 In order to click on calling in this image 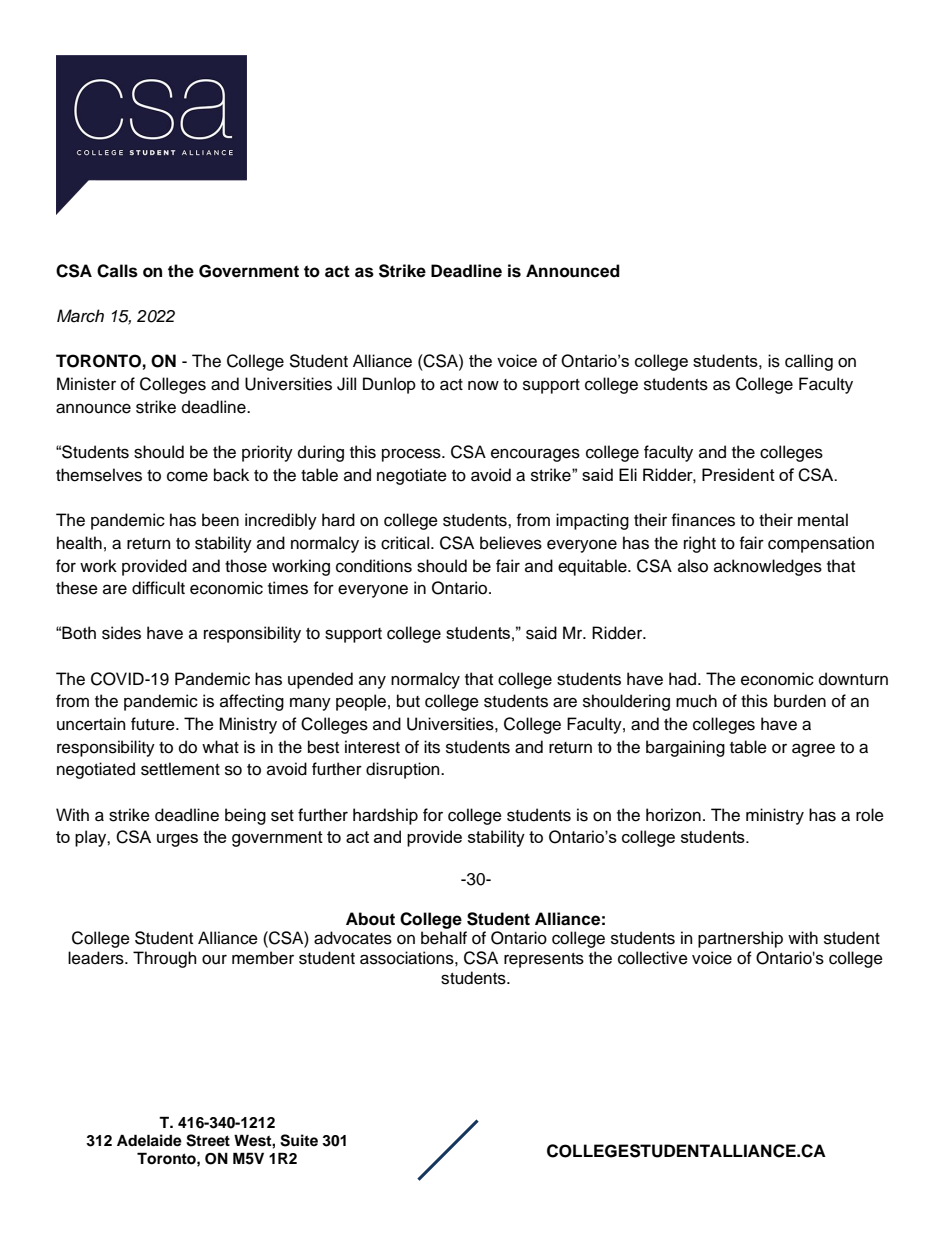, I will do `click(809, 362)`.
